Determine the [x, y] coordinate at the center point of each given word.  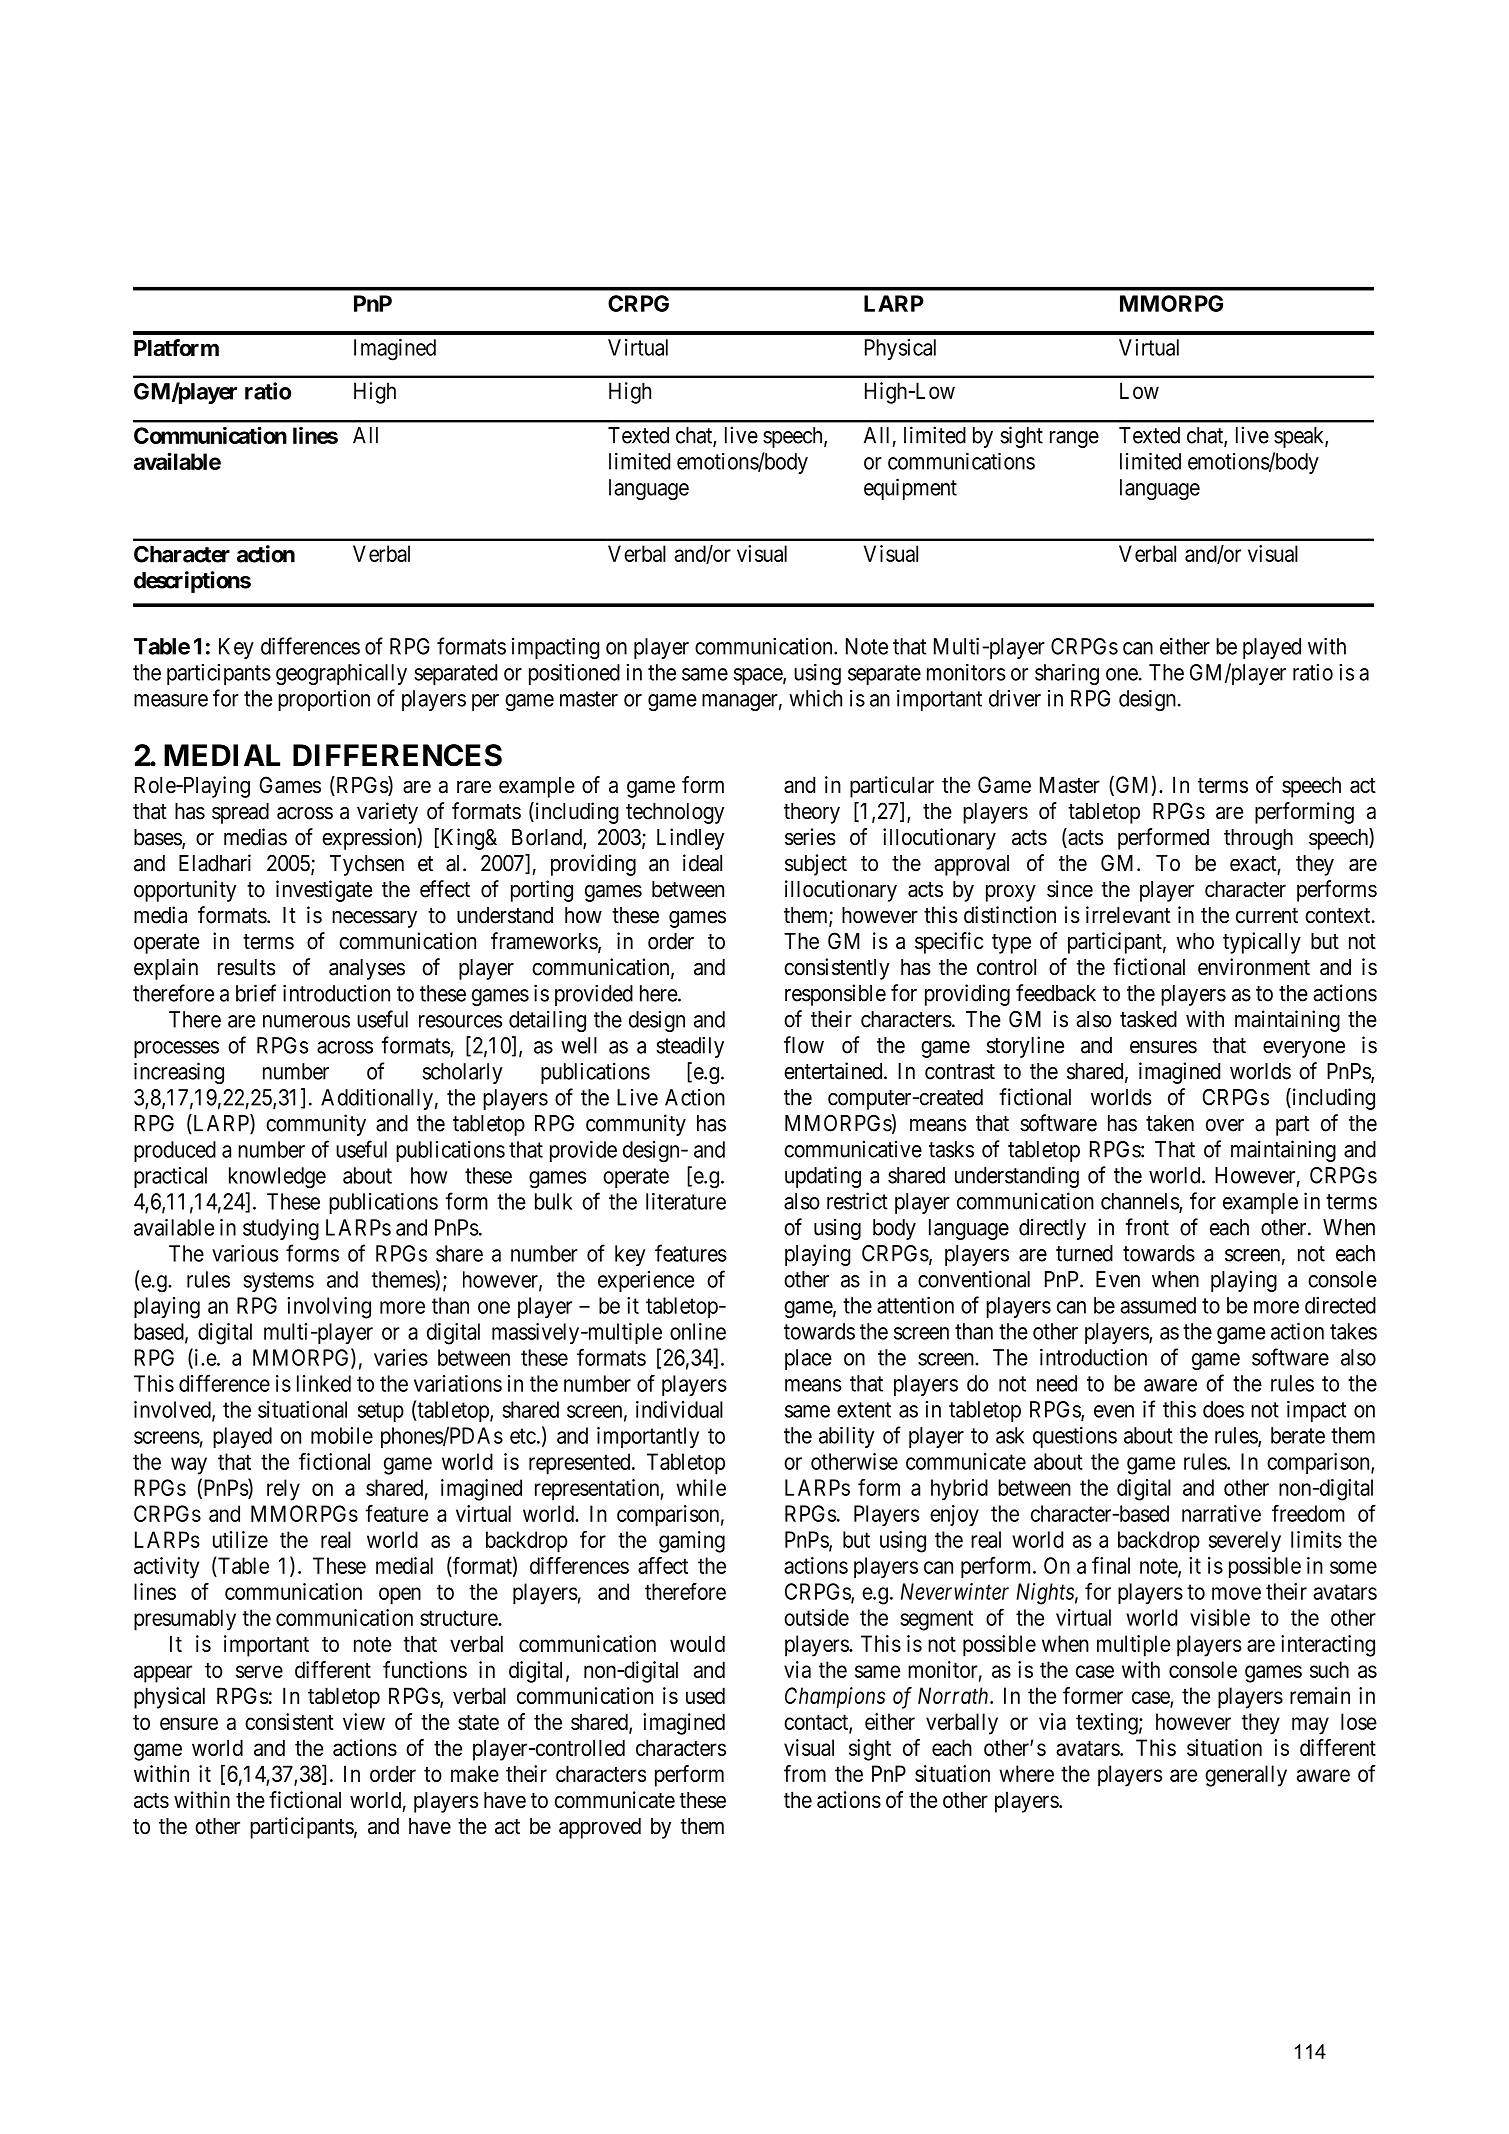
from [805, 1773]
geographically [341, 674]
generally [1246, 1776]
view [364, 1721]
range [1074, 439]
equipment [910, 489]
